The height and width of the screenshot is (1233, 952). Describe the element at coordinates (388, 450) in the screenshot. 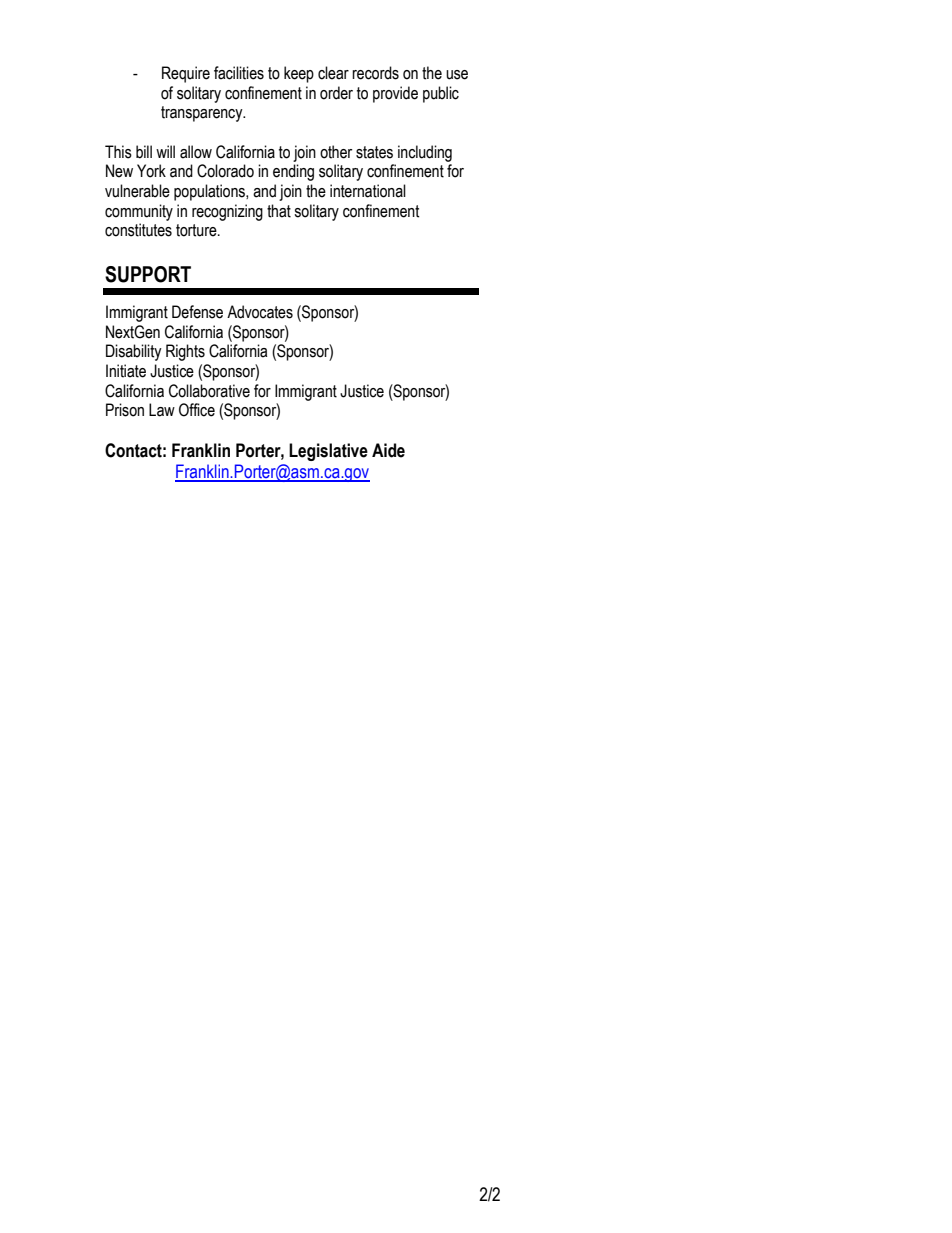

I see `Aide` at that location.
